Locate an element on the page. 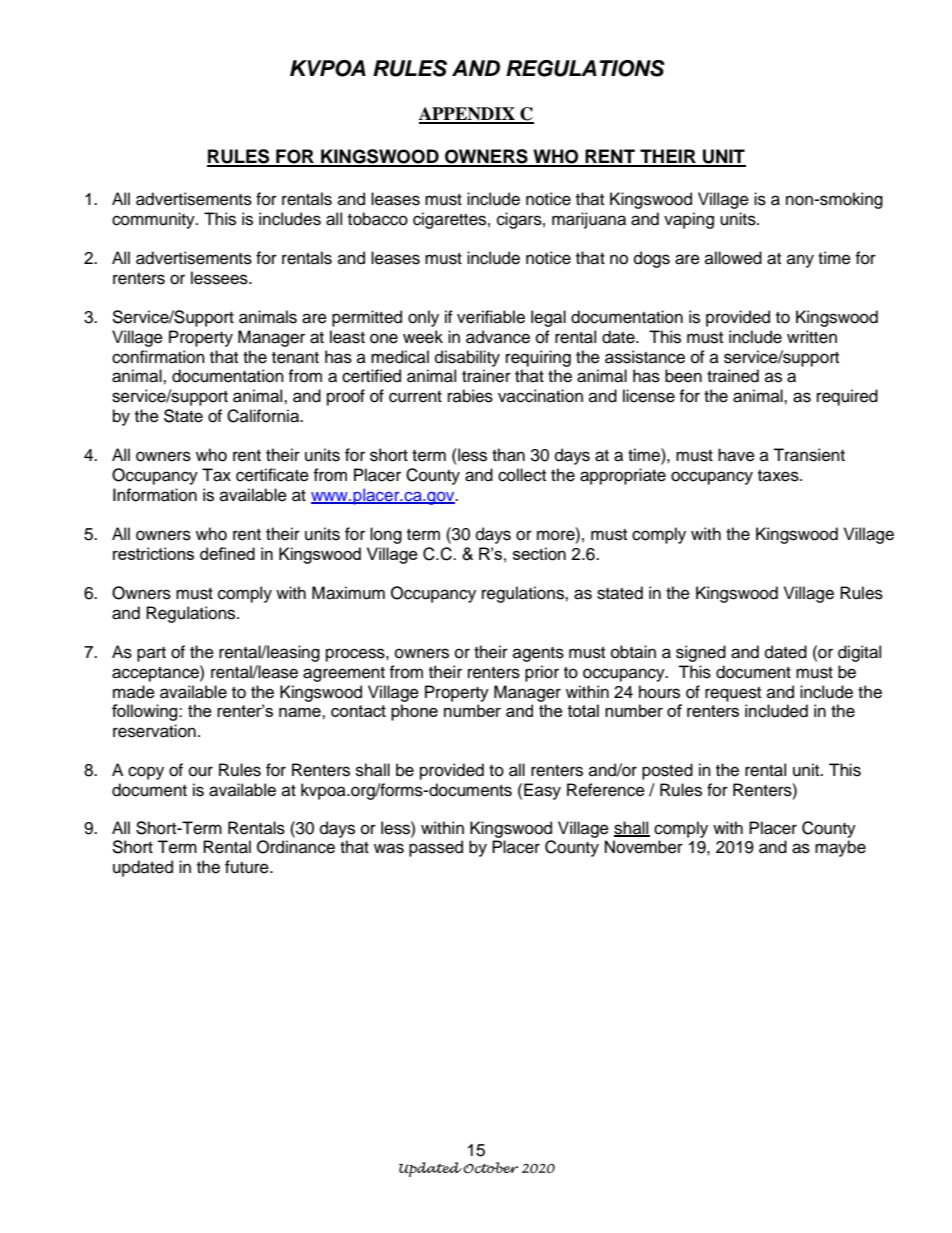  future is located at coordinates (248, 867).
